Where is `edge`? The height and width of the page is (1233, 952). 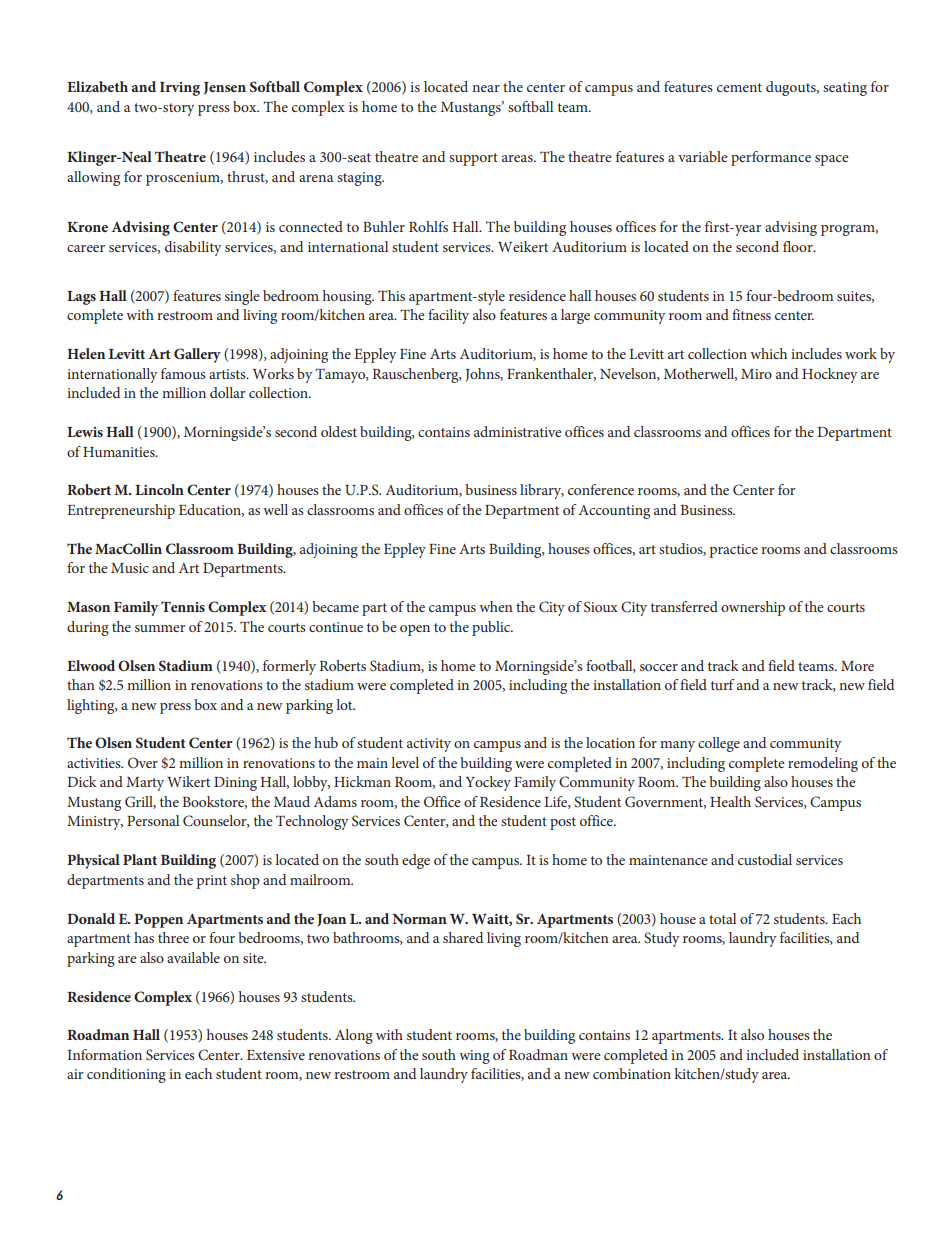 edge is located at coordinates (416, 861).
